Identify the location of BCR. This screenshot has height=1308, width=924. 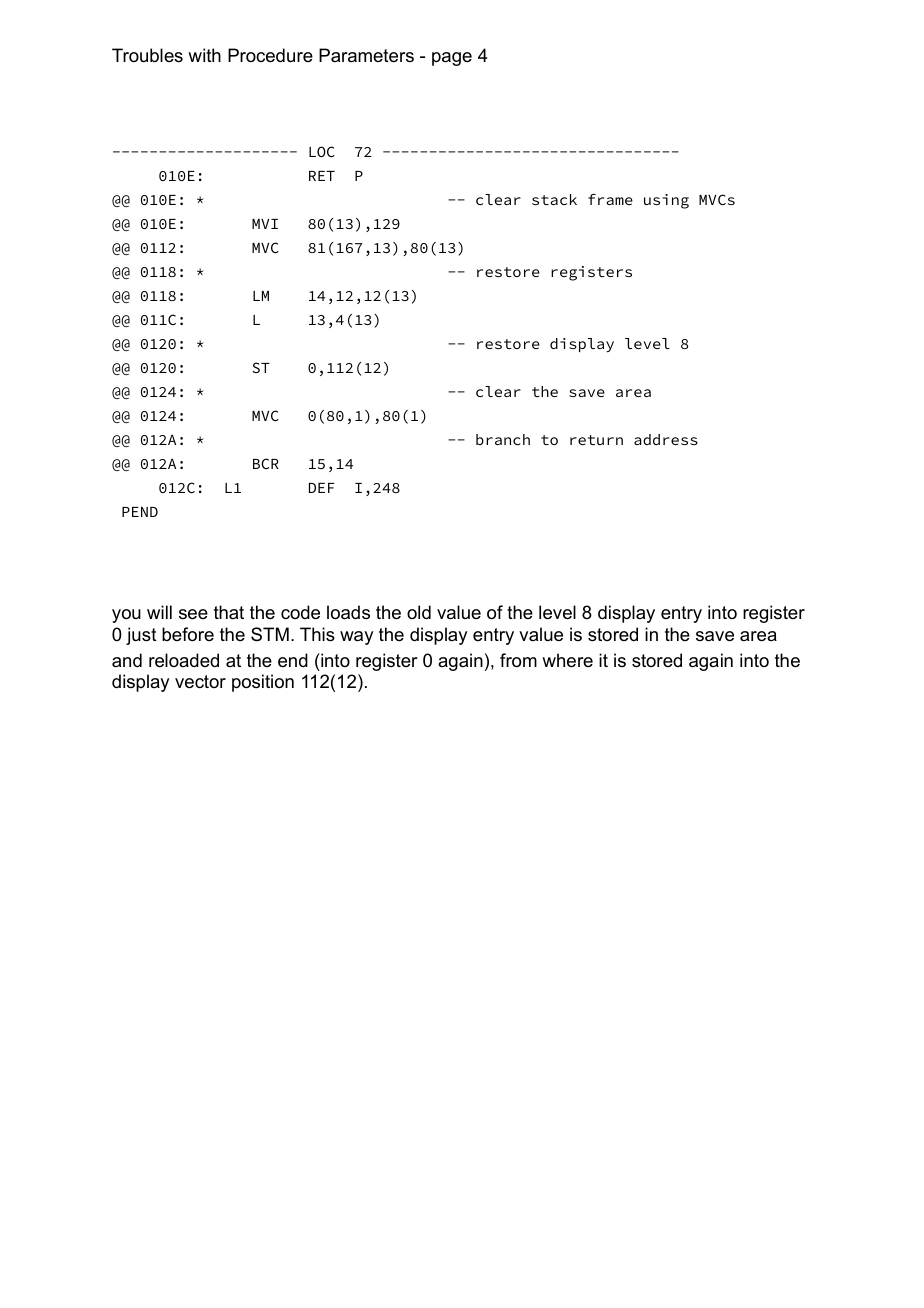
(266, 463).
